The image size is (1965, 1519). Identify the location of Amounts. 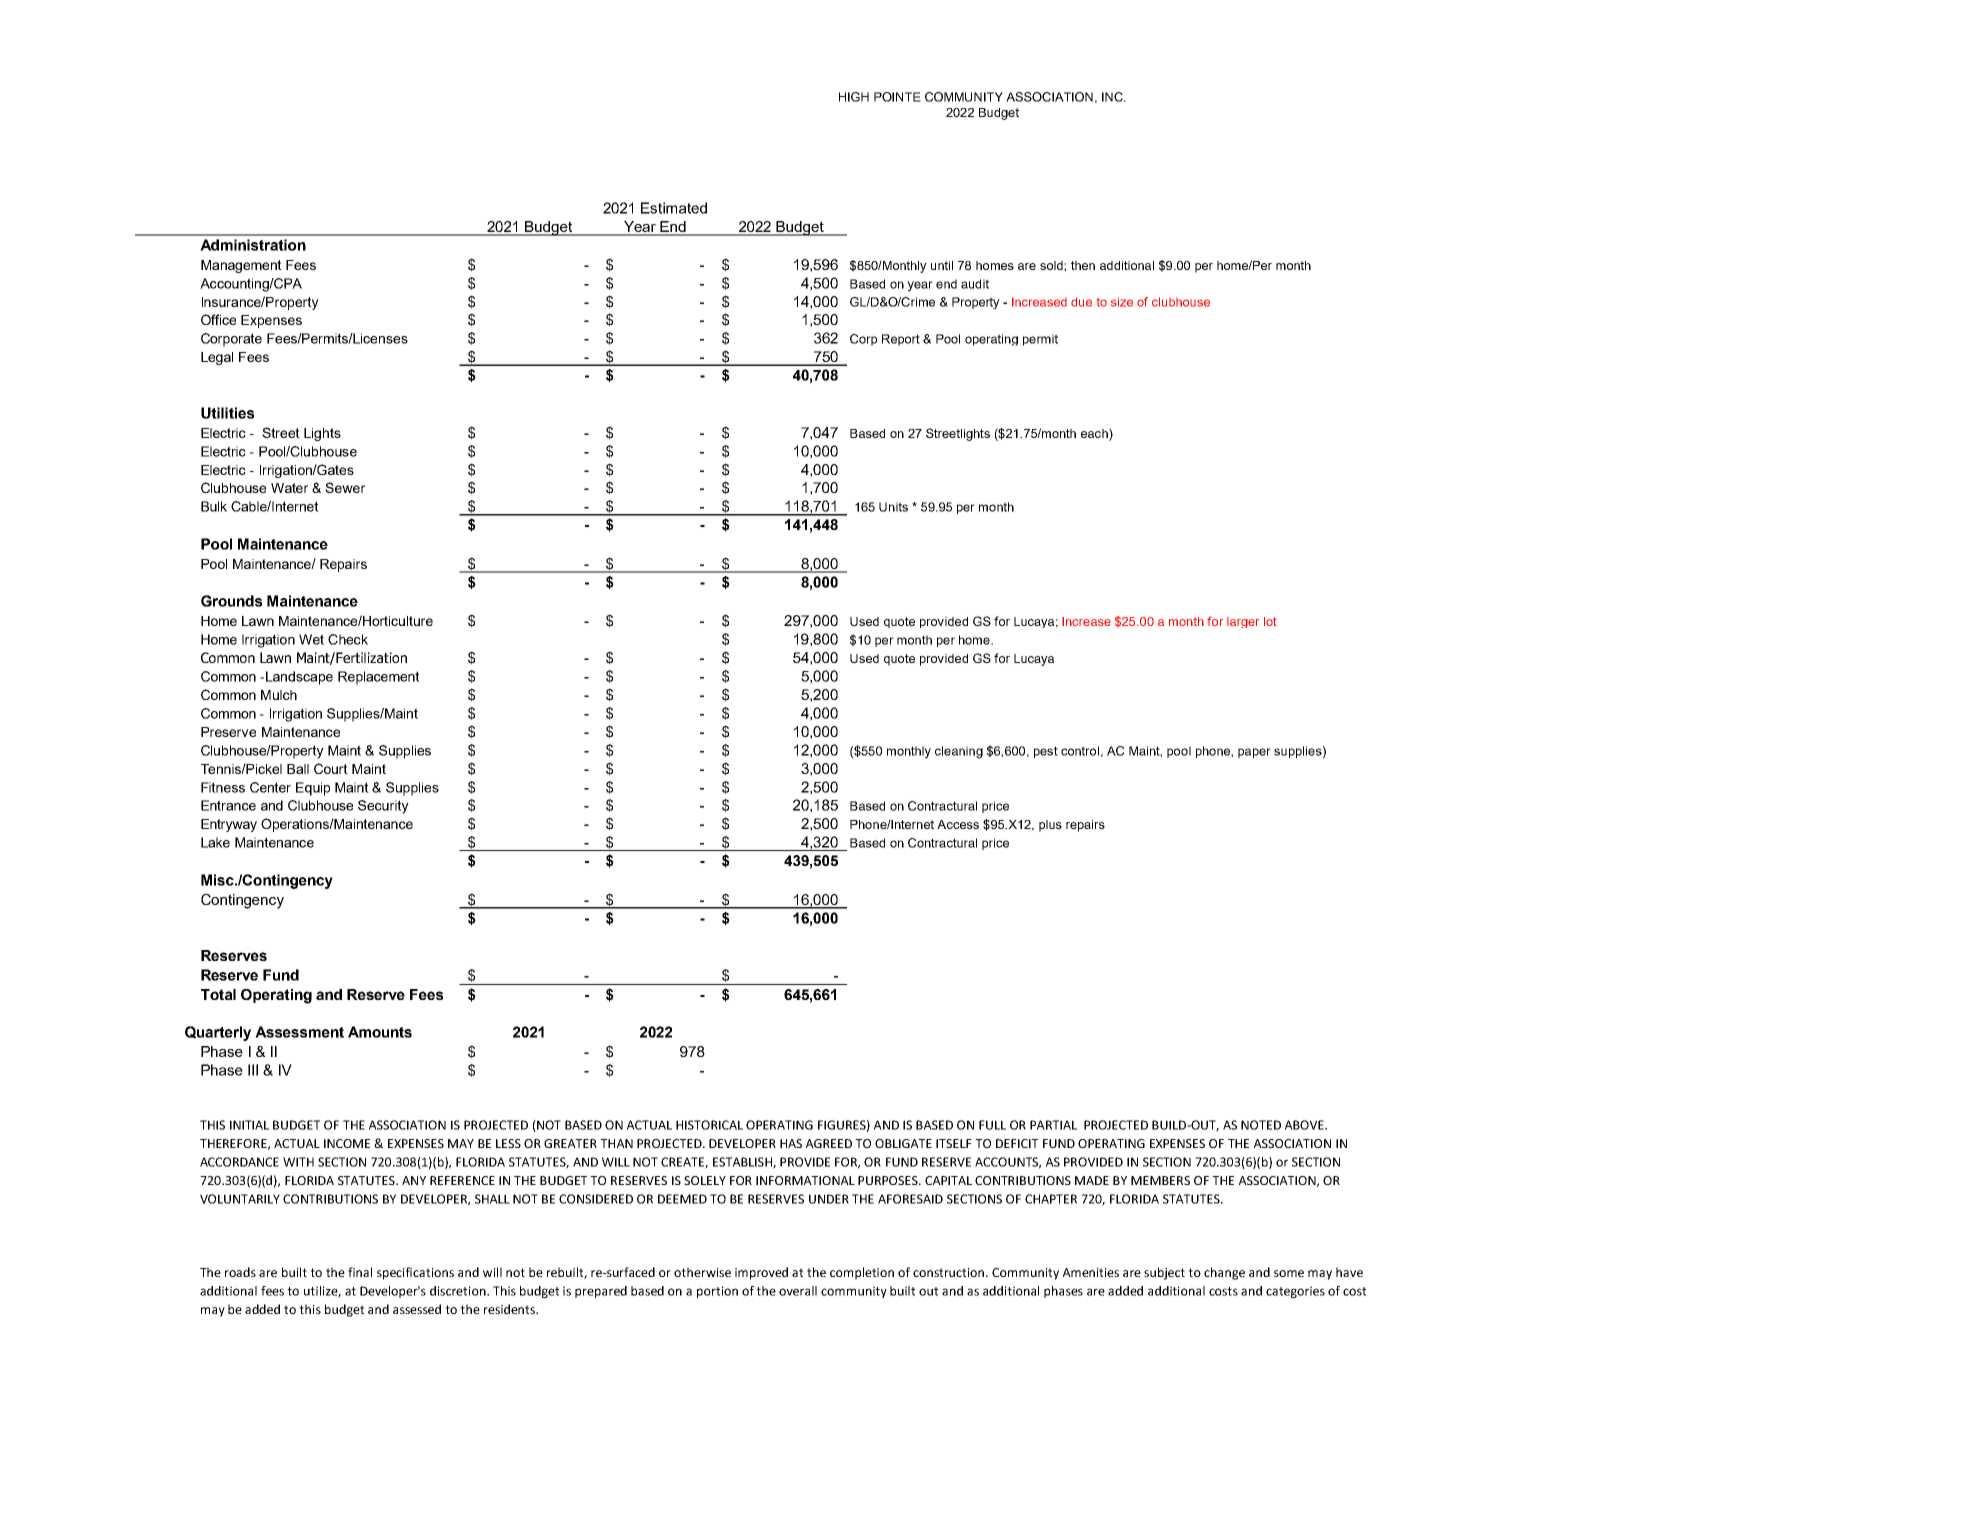
(380, 1032).
